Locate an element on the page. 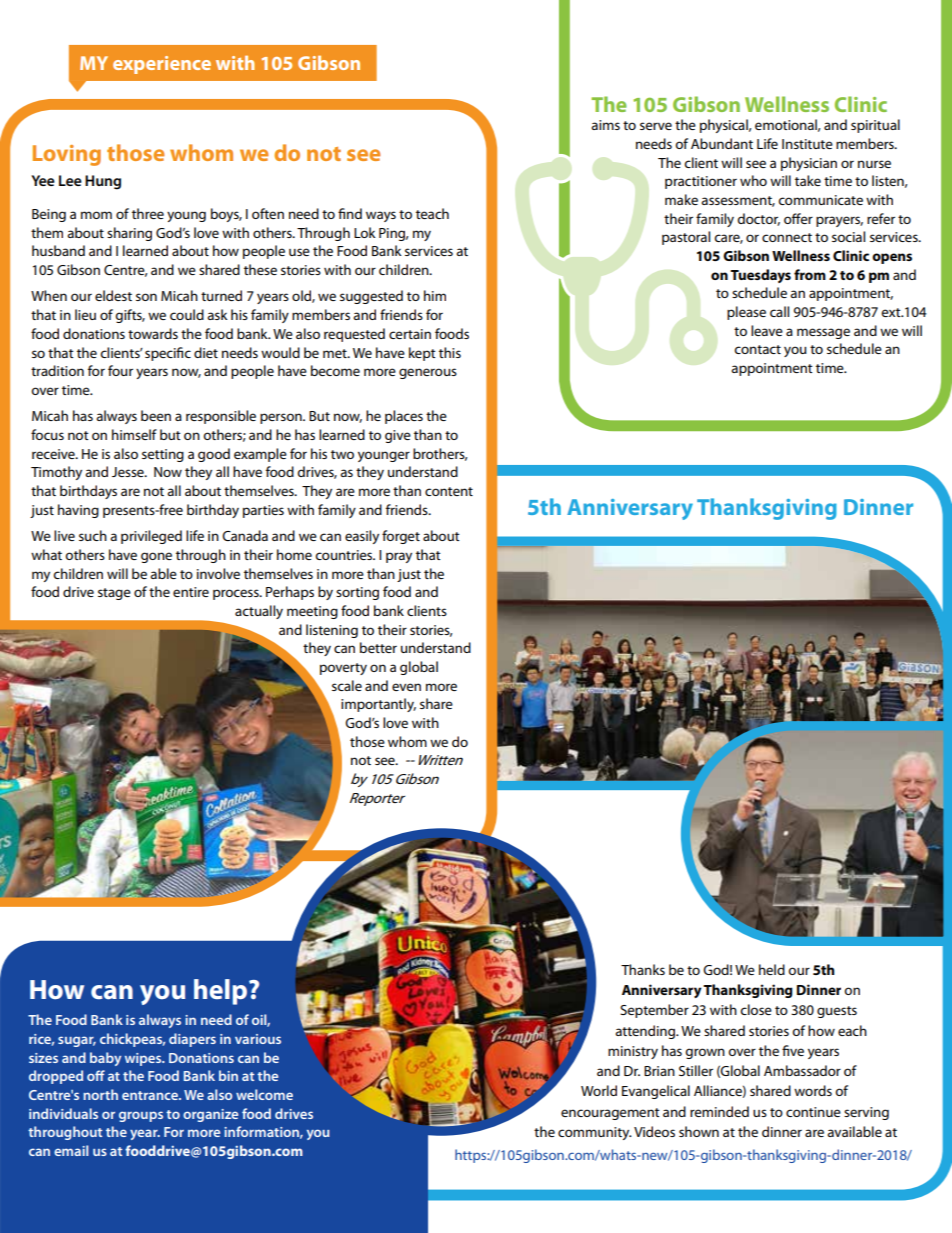  contact is located at coordinates (757, 349).
